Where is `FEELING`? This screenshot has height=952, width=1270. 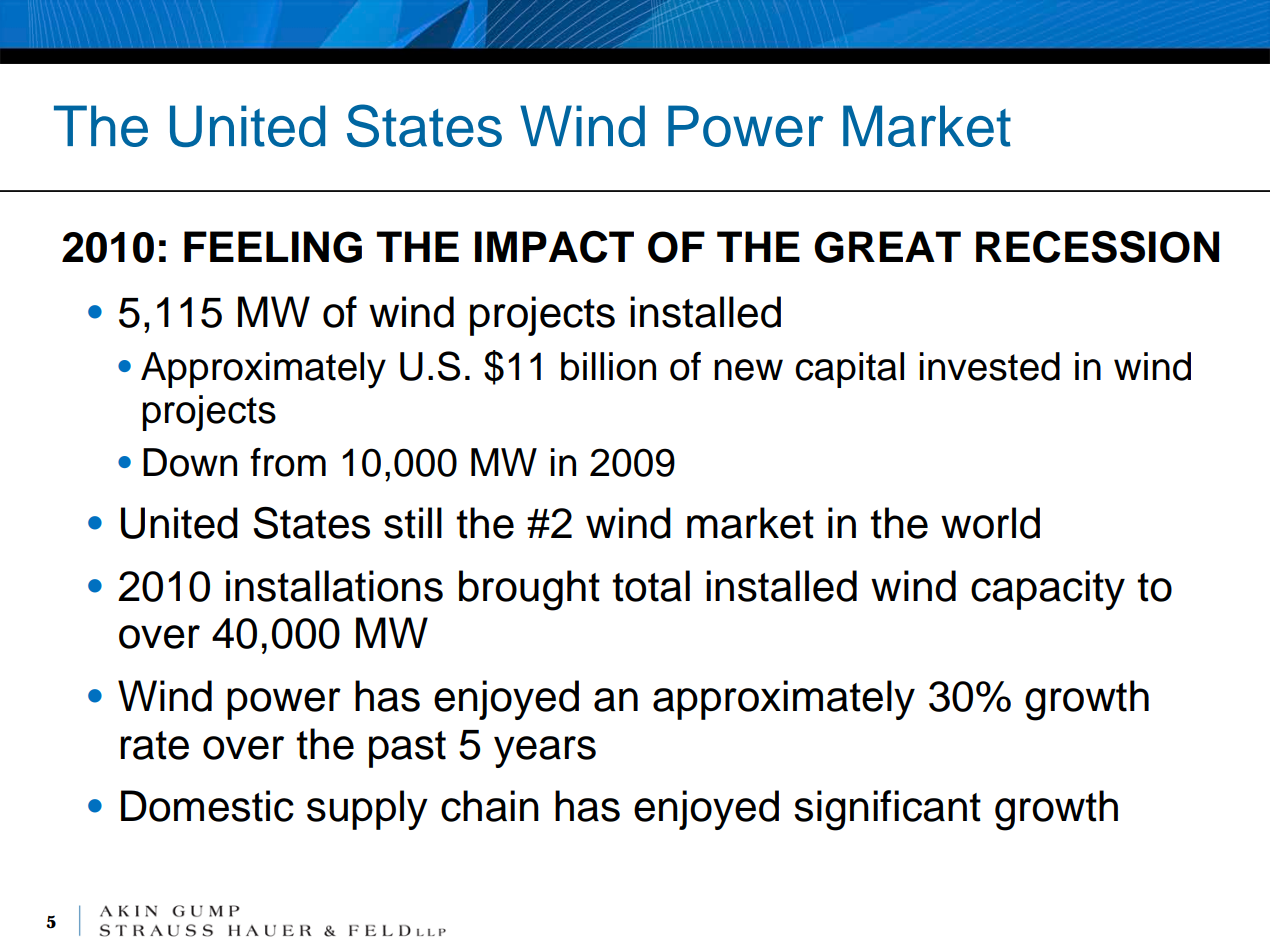 FEELING is located at coordinates (273, 247).
